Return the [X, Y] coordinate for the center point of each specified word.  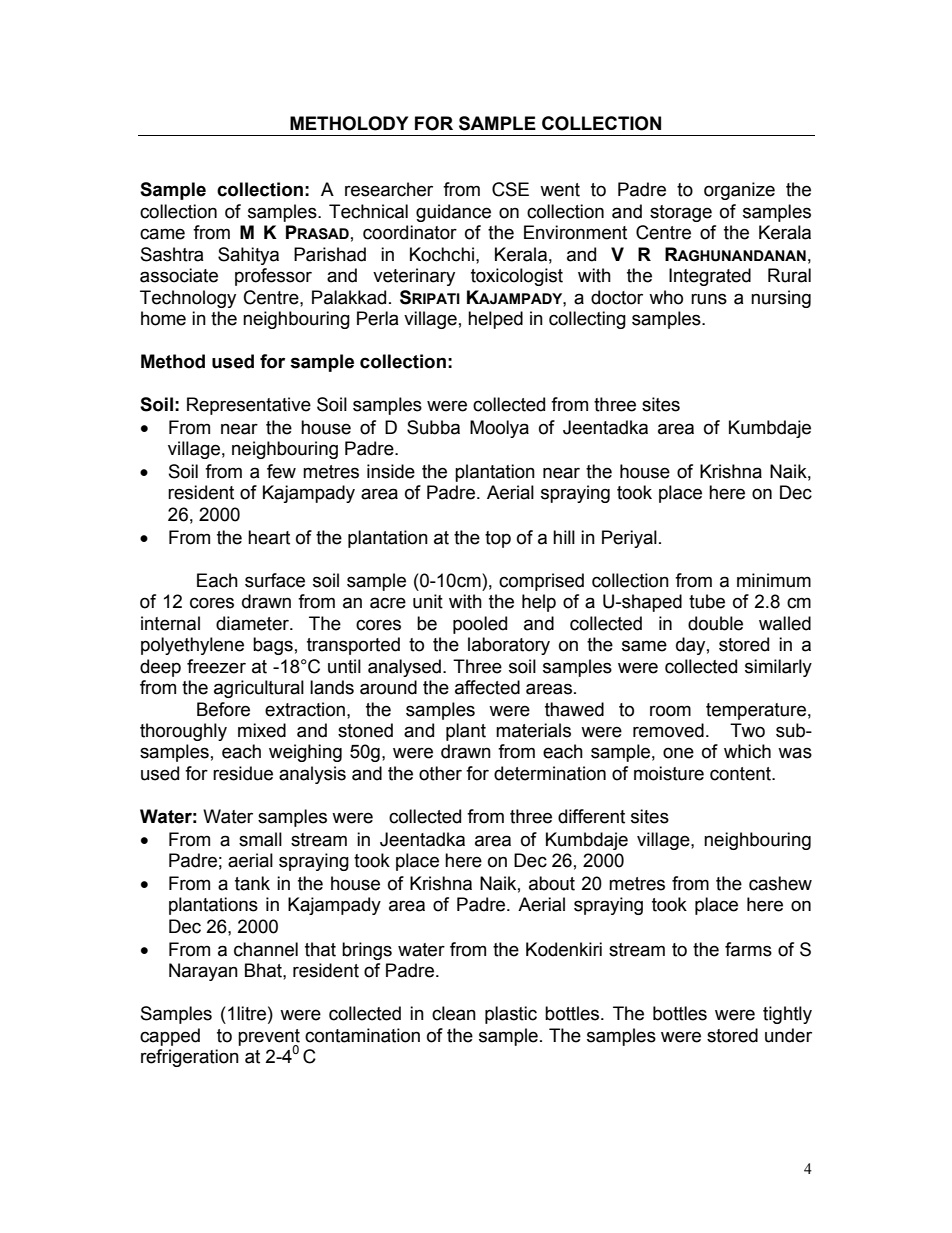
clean [454, 1013]
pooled [480, 625]
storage [681, 213]
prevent [269, 1038]
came [162, 234]
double [715, 623]
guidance [453, 213]
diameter [253, 623]
